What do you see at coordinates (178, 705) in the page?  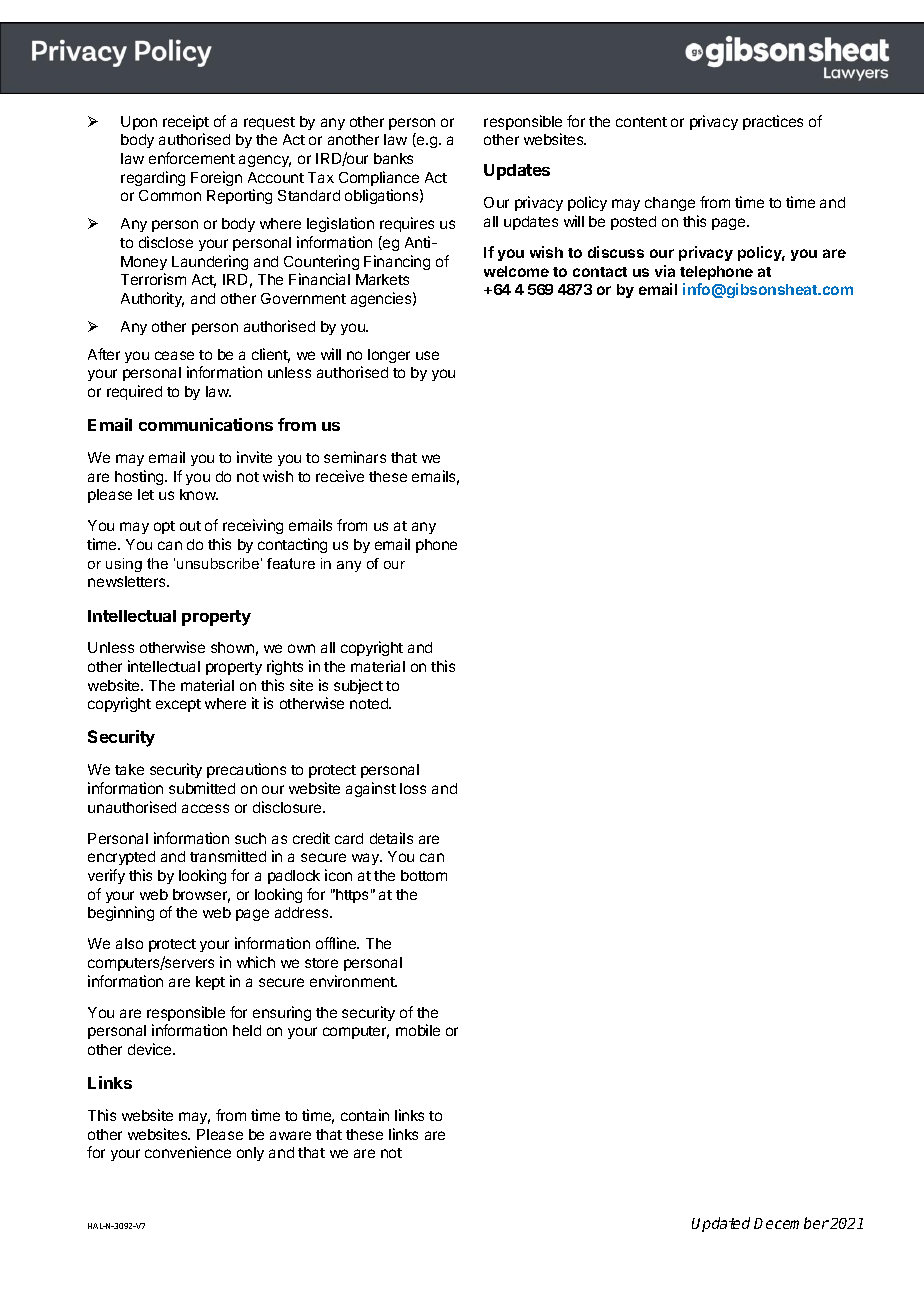 I see `except` at bounding box center [178, 705].
